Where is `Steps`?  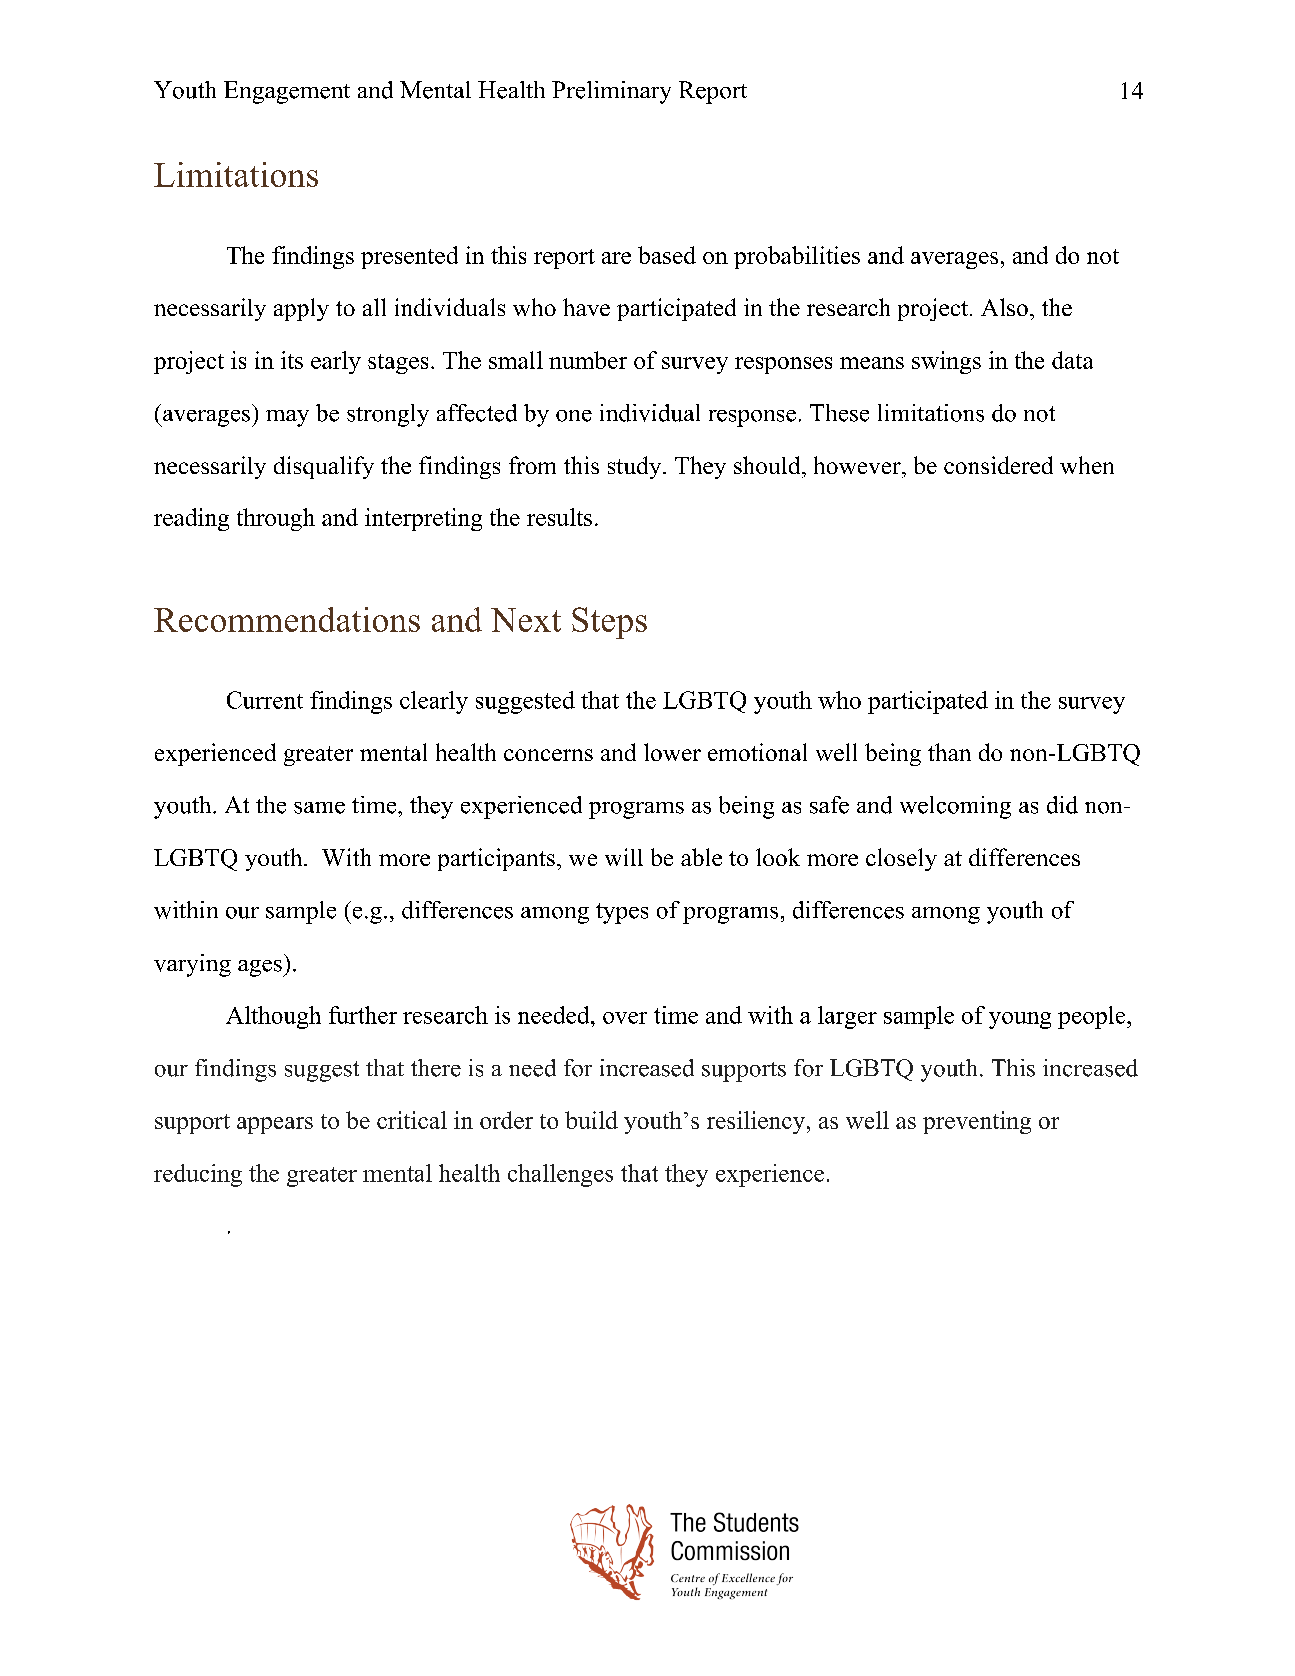 Steps is located at coordinates (609, 623).
